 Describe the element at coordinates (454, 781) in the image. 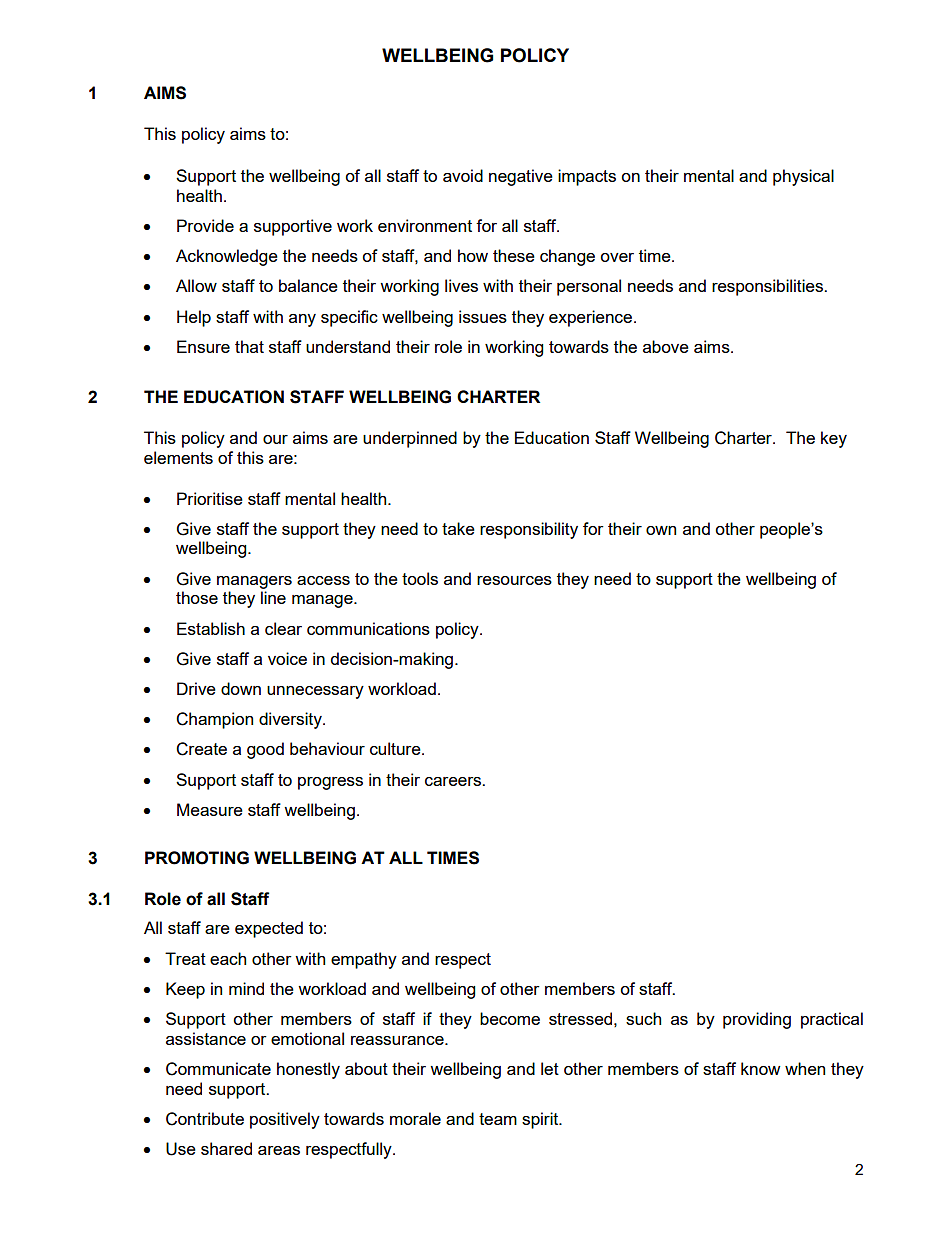

I see `careers` at that location.
